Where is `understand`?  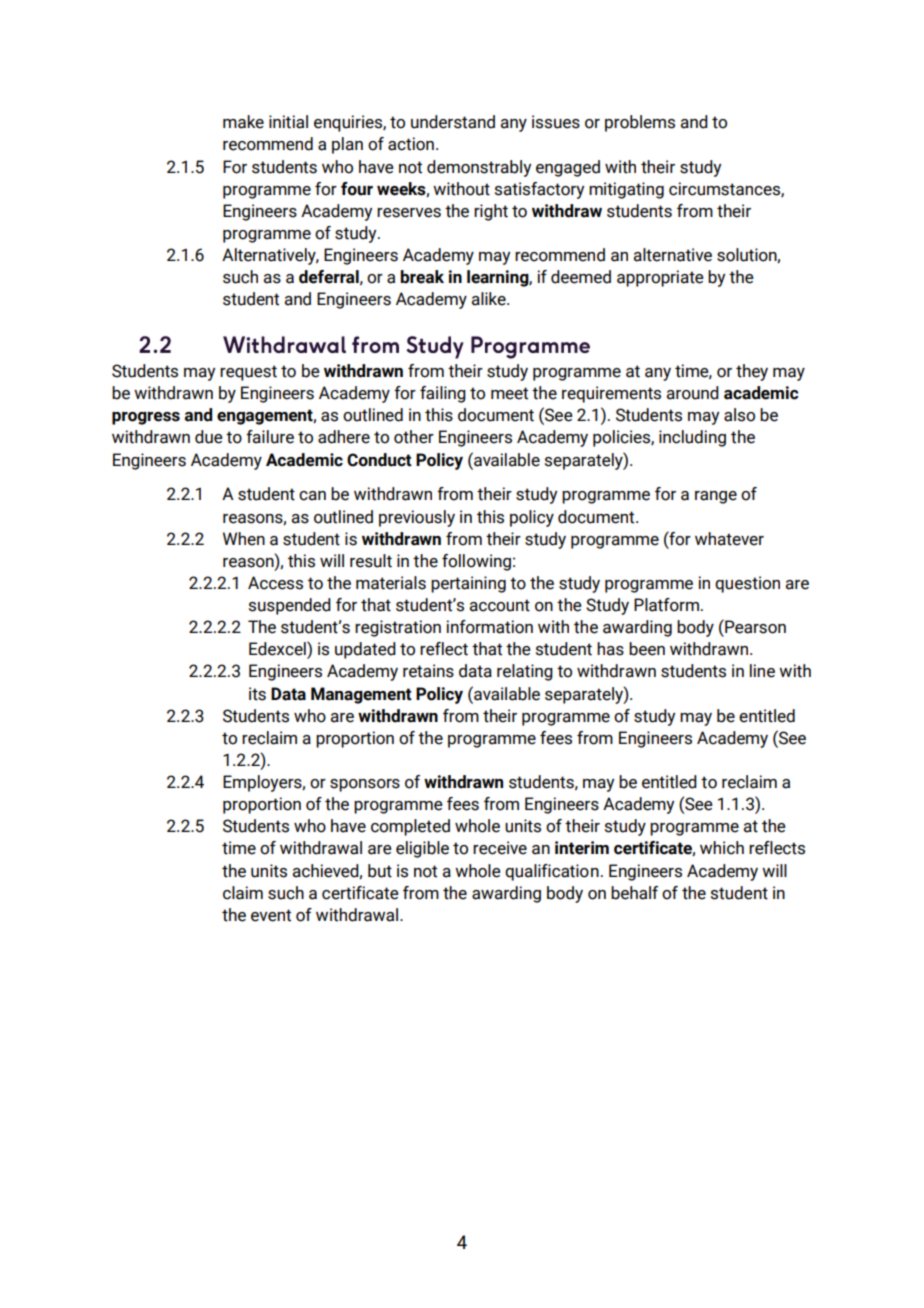 understand is located at coordinates (453, 122).
